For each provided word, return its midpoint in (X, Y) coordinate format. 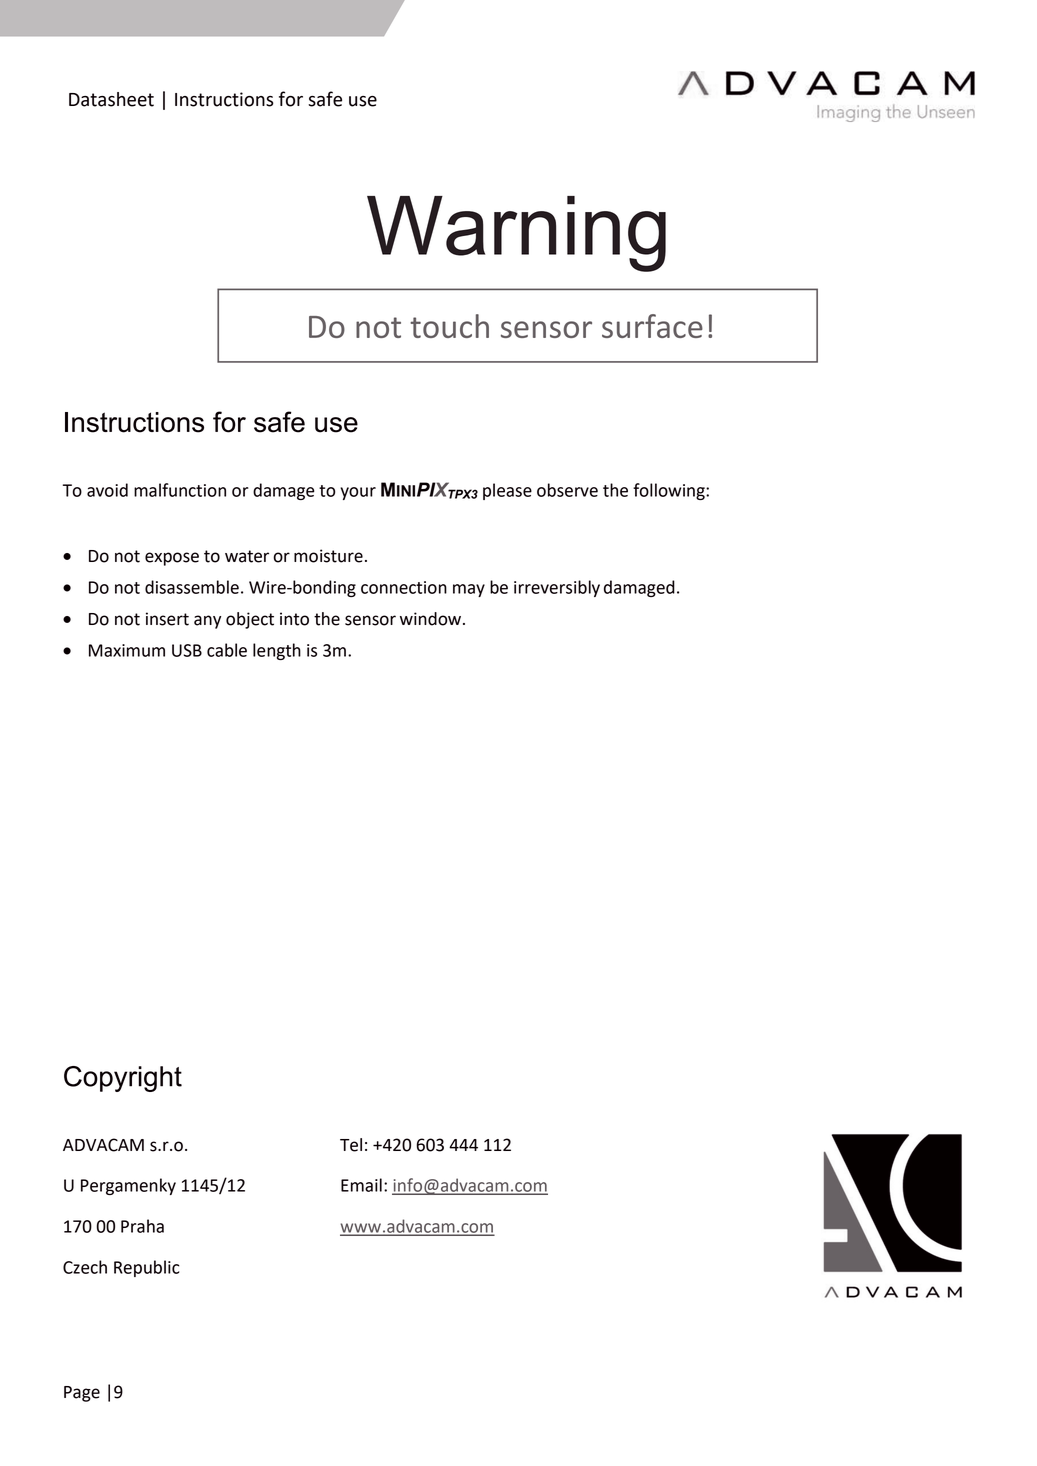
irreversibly (557, 588)
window (430, 619)
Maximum (127, 650)
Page (82, 1394)
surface (652, 326)
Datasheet (111, 99)
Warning (516, 234)
